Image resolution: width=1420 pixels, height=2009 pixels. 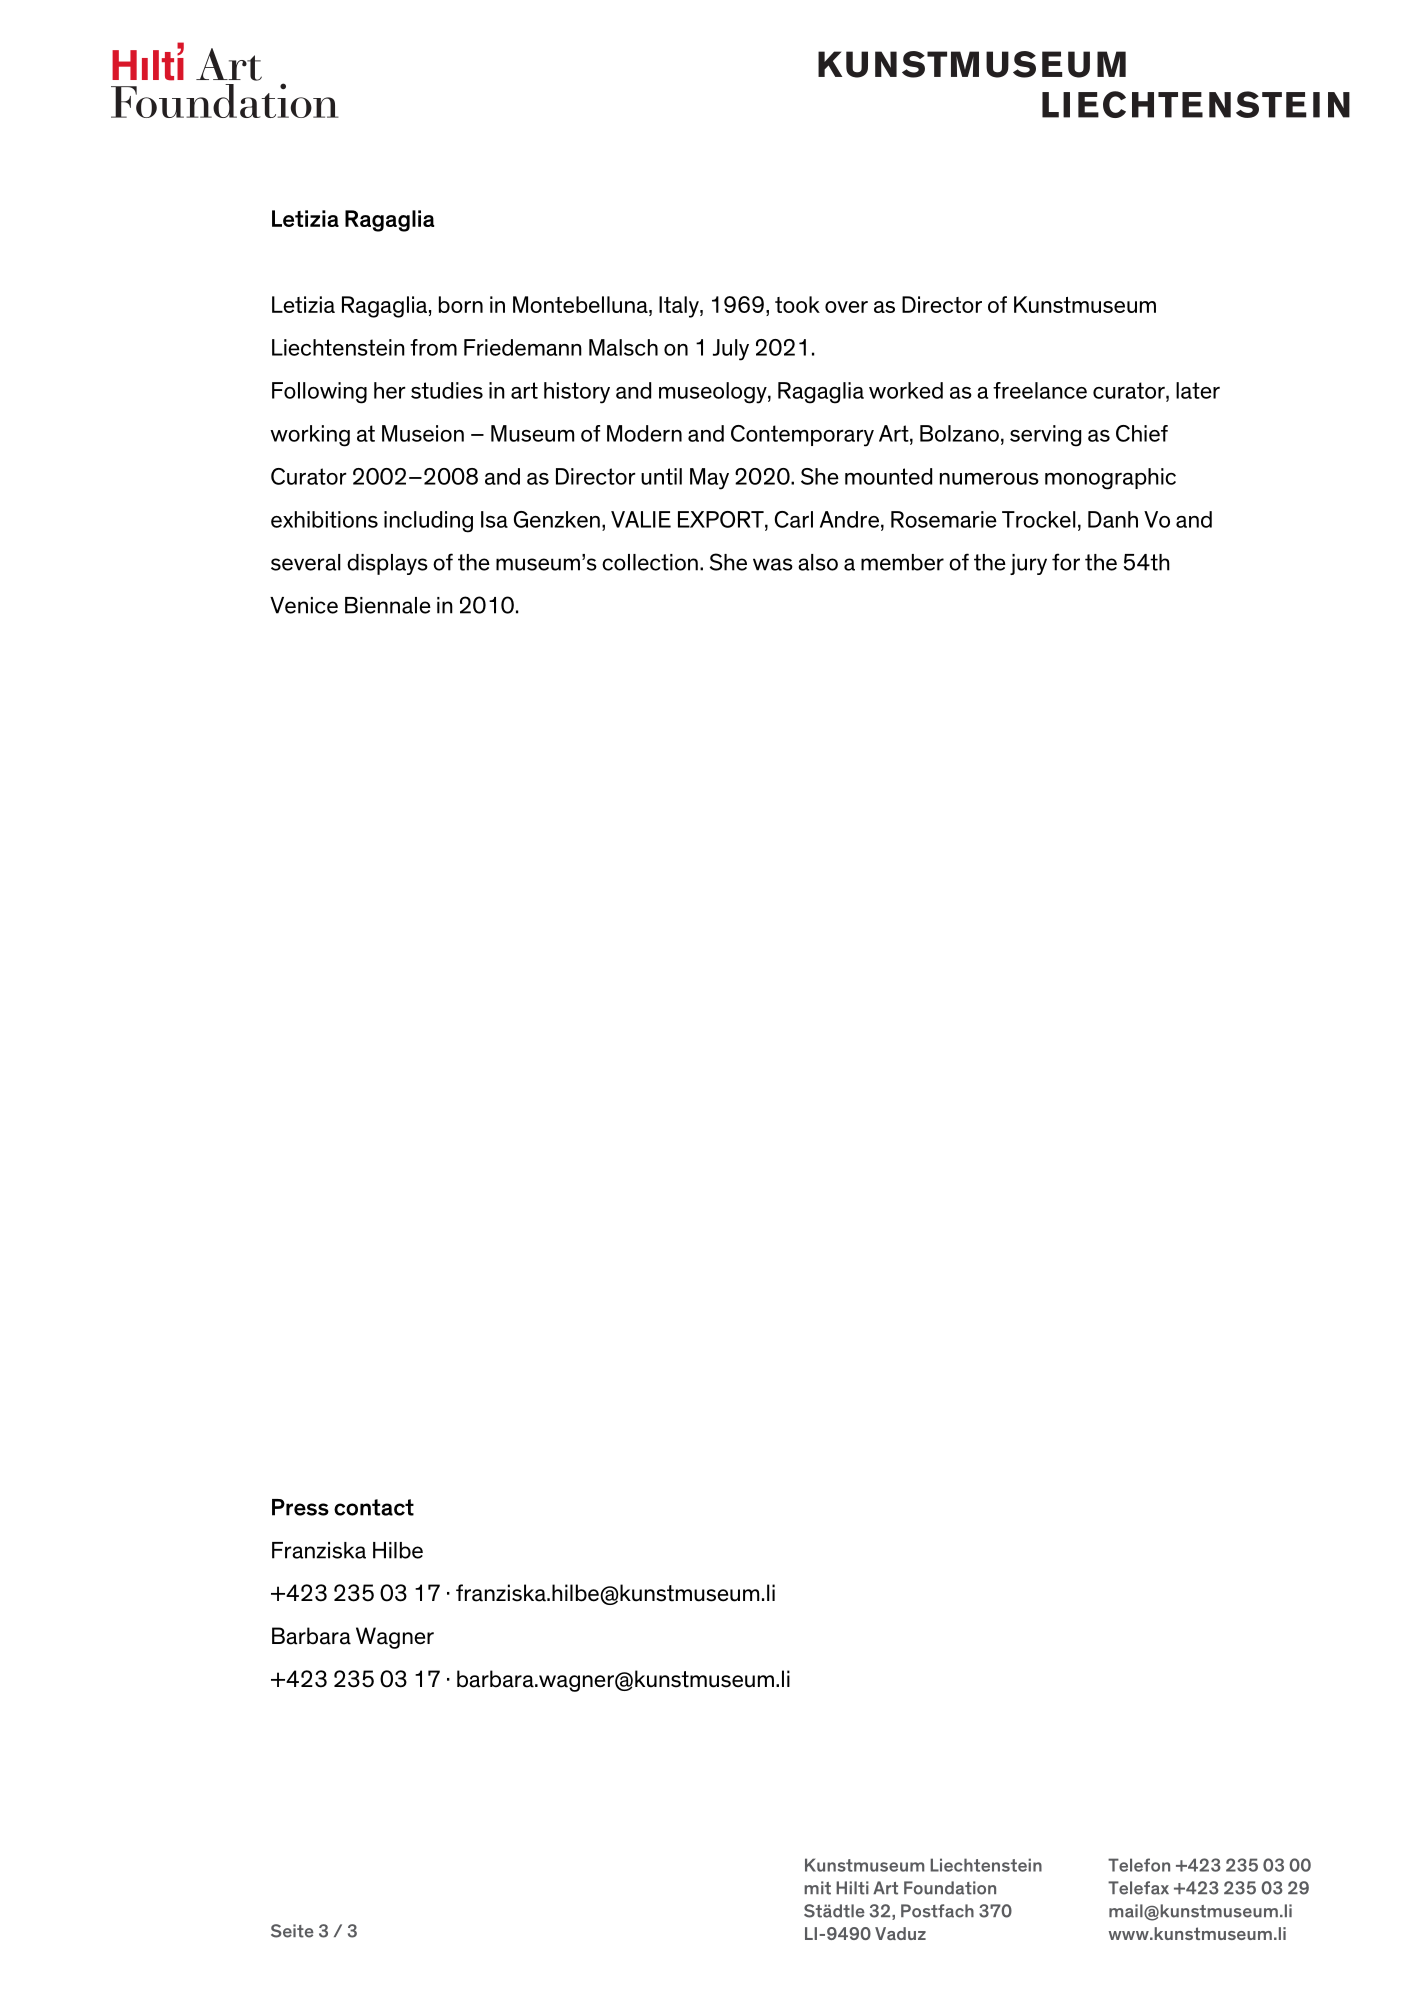 What do you see at coordinates (304, 605) in the document?
I see `Venice` at bounding box center [304, 605].
